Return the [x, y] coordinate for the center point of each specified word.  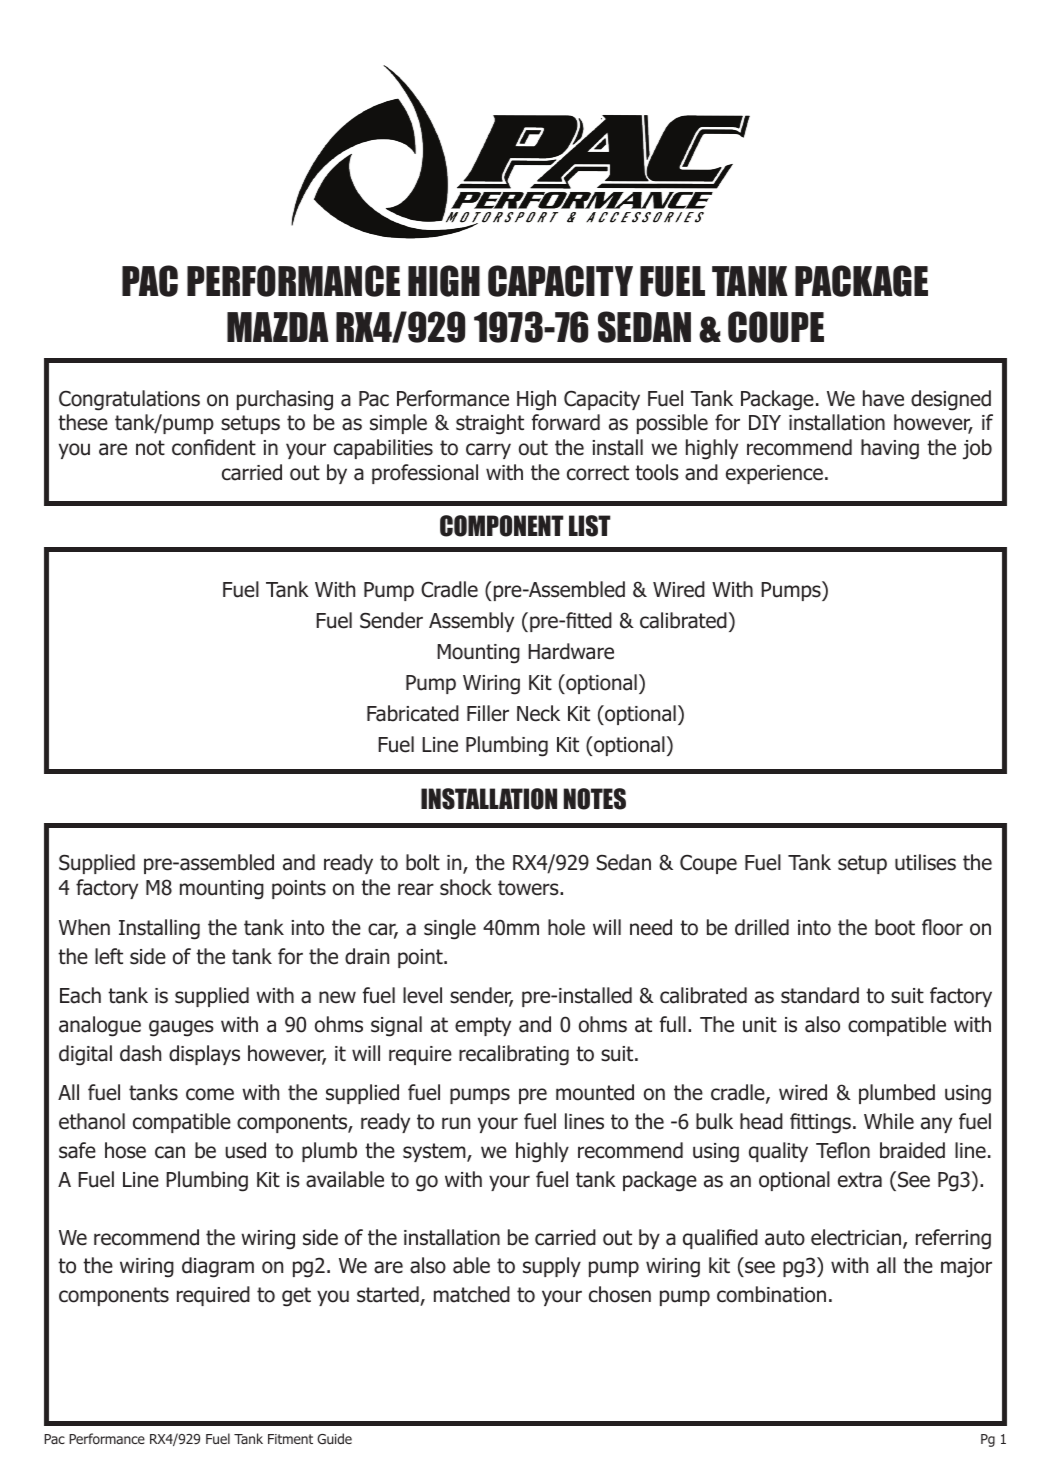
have [883, 398]
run [456, 1123]
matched [472, 1294]
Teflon [843, 1150]
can [170, 1152]
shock [466, 887]
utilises [925, 862]
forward [566, 422]
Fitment [290, 1439]
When [84, 927]
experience [774, 474]
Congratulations [129, 400]
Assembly [471, 622]
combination [771, 1294]
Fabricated [413, 713]
